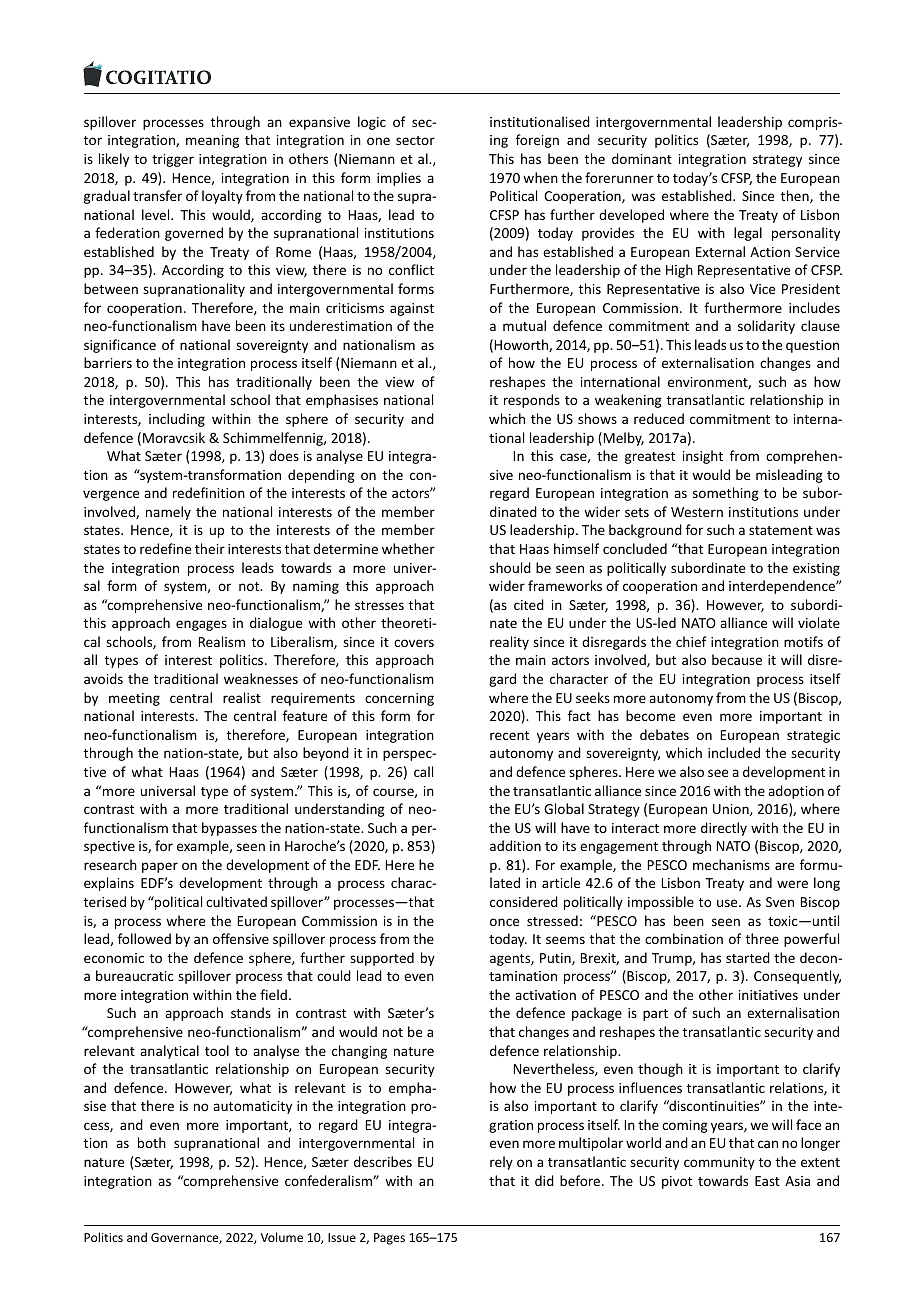 This screenshot has width=924, height=1308. What do you see at coordinates (767, 1181) in the screenshot?
I see `East` at bounding box center [767, 1181].
